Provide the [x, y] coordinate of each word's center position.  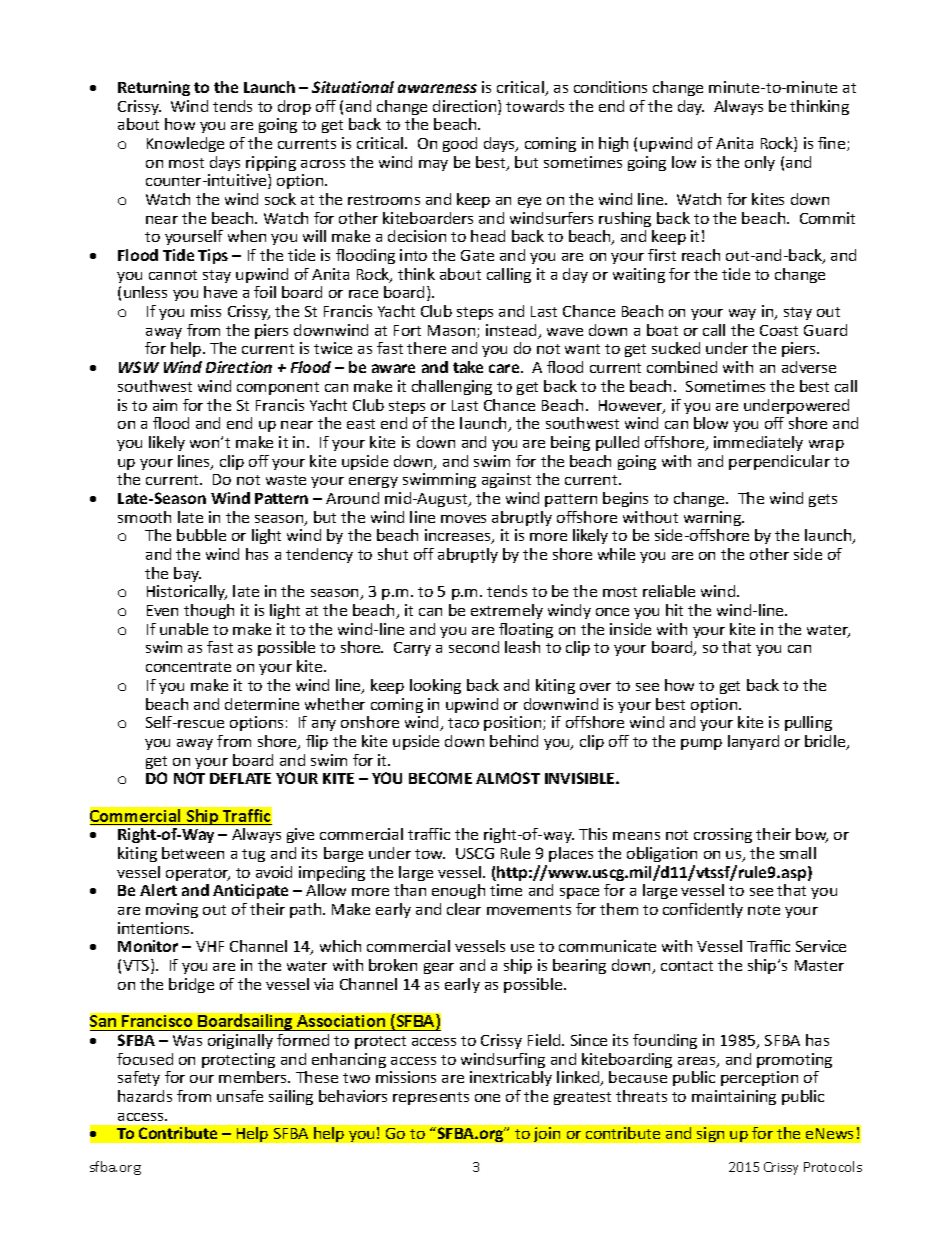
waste [286, 480]
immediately [758, 443]
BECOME [440, 778]
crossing [723, 835]
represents [431, 1098]
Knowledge [185, 144]
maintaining [734, 1097]
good [460, 144]
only [760, 163]
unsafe [240, 1096]
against [506, 480]
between [193, 853]
